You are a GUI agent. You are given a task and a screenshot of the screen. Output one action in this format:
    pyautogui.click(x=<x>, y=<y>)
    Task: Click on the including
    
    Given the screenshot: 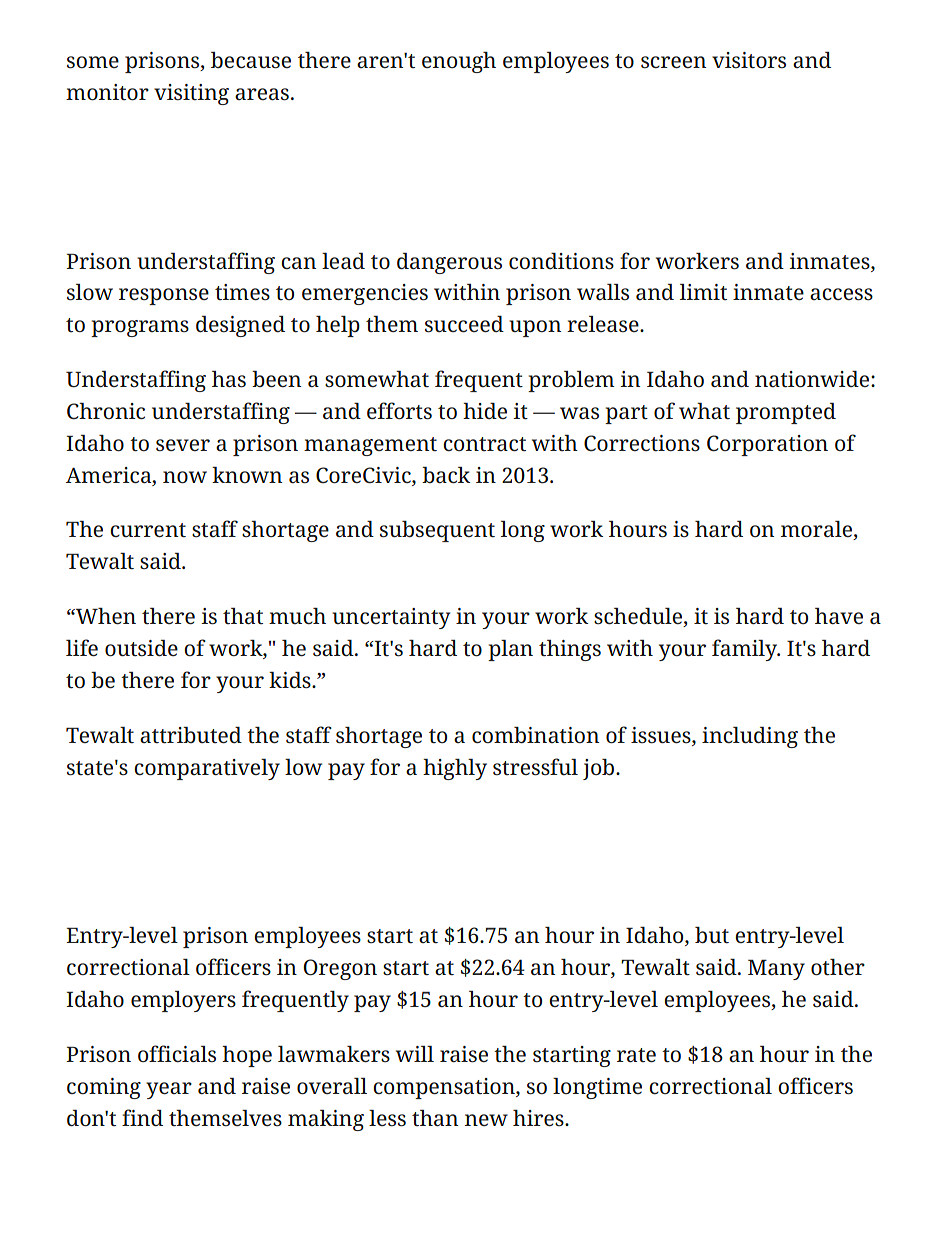 What is the action you would take?
    pyautogui.click(x=750, y=737)
